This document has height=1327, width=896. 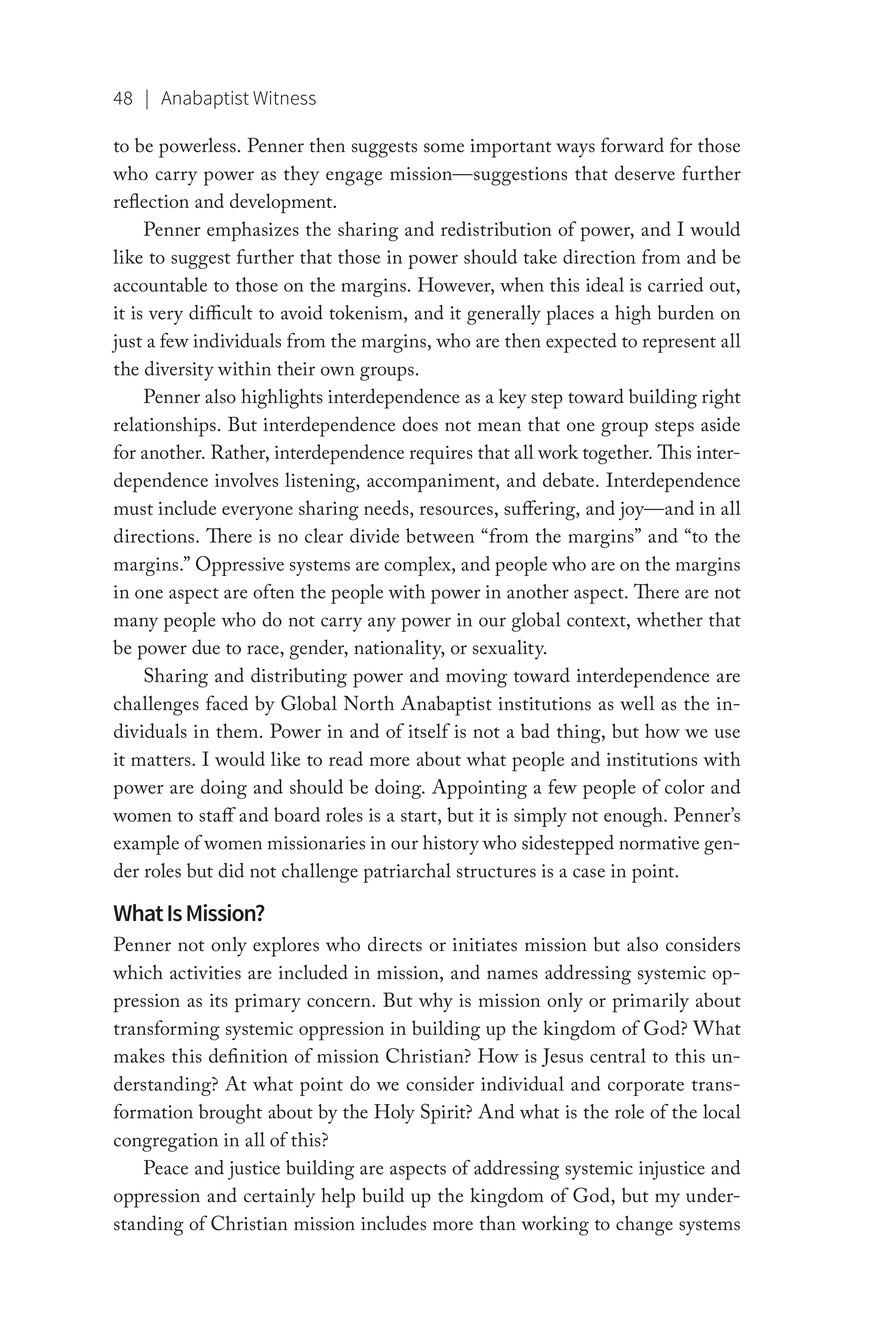 What do you see at coordinates (650, 1002) in the document?
I see `primarily` at bounding box center [650, 1002].
